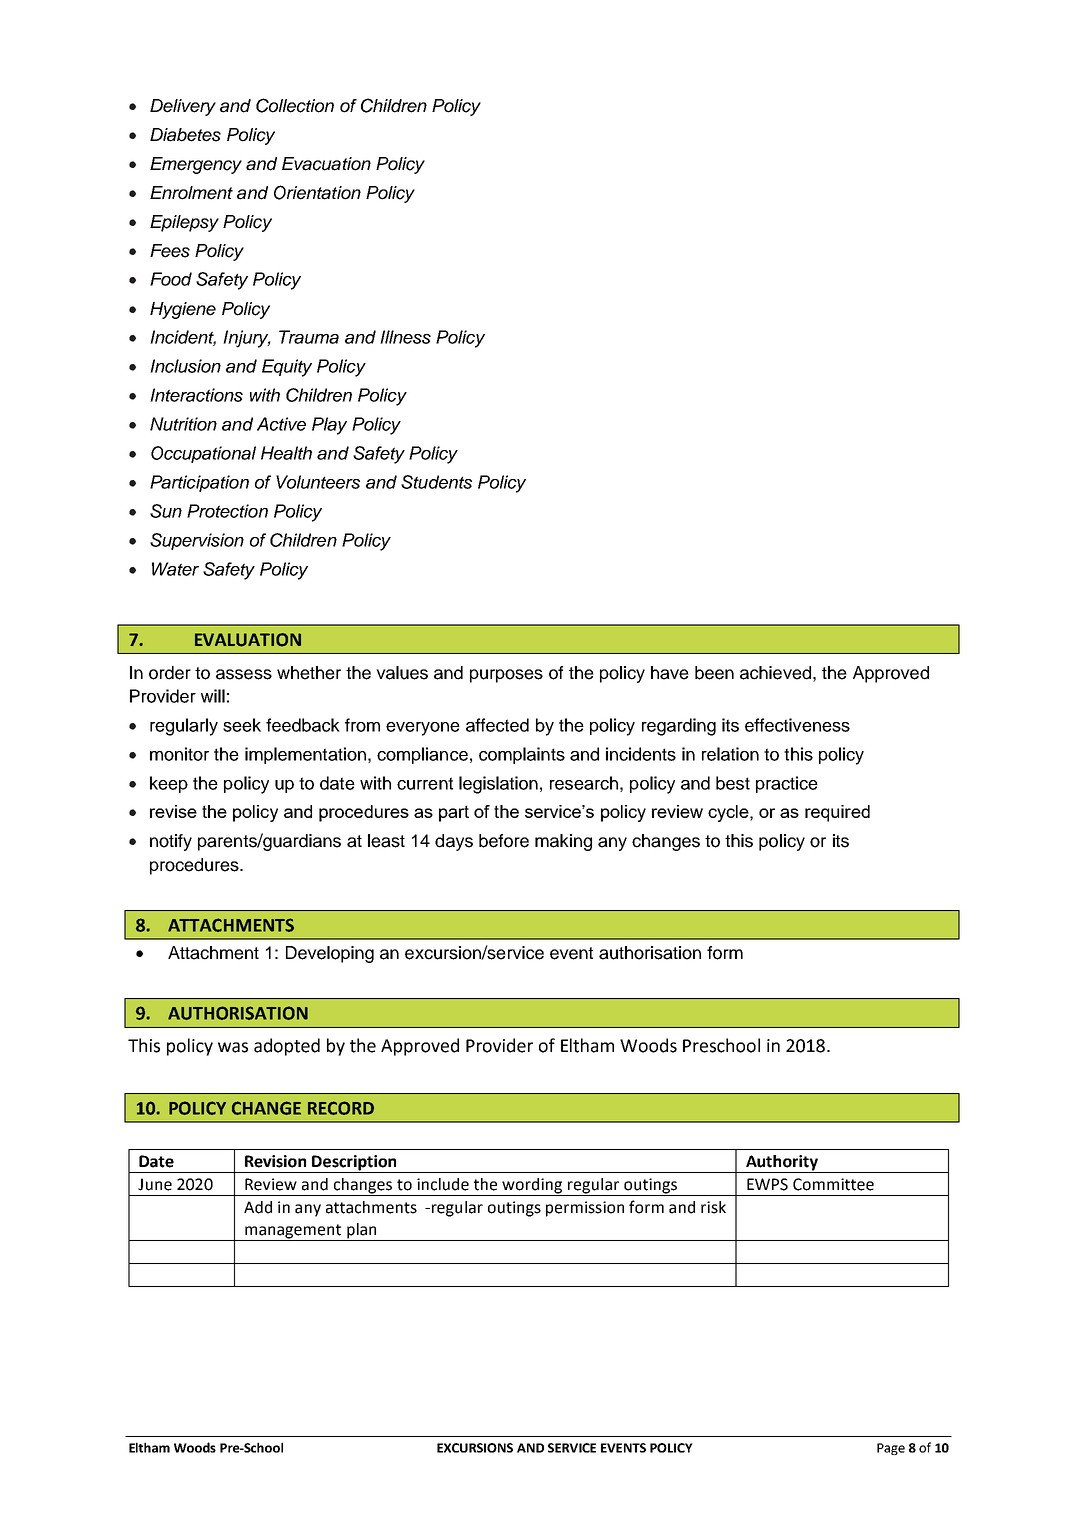 This screenshot has width=1077, height=1523. What do you see at coordinates (405, 337) in the screenshot?
I see `Illness` at bounding box center [405, 337].
